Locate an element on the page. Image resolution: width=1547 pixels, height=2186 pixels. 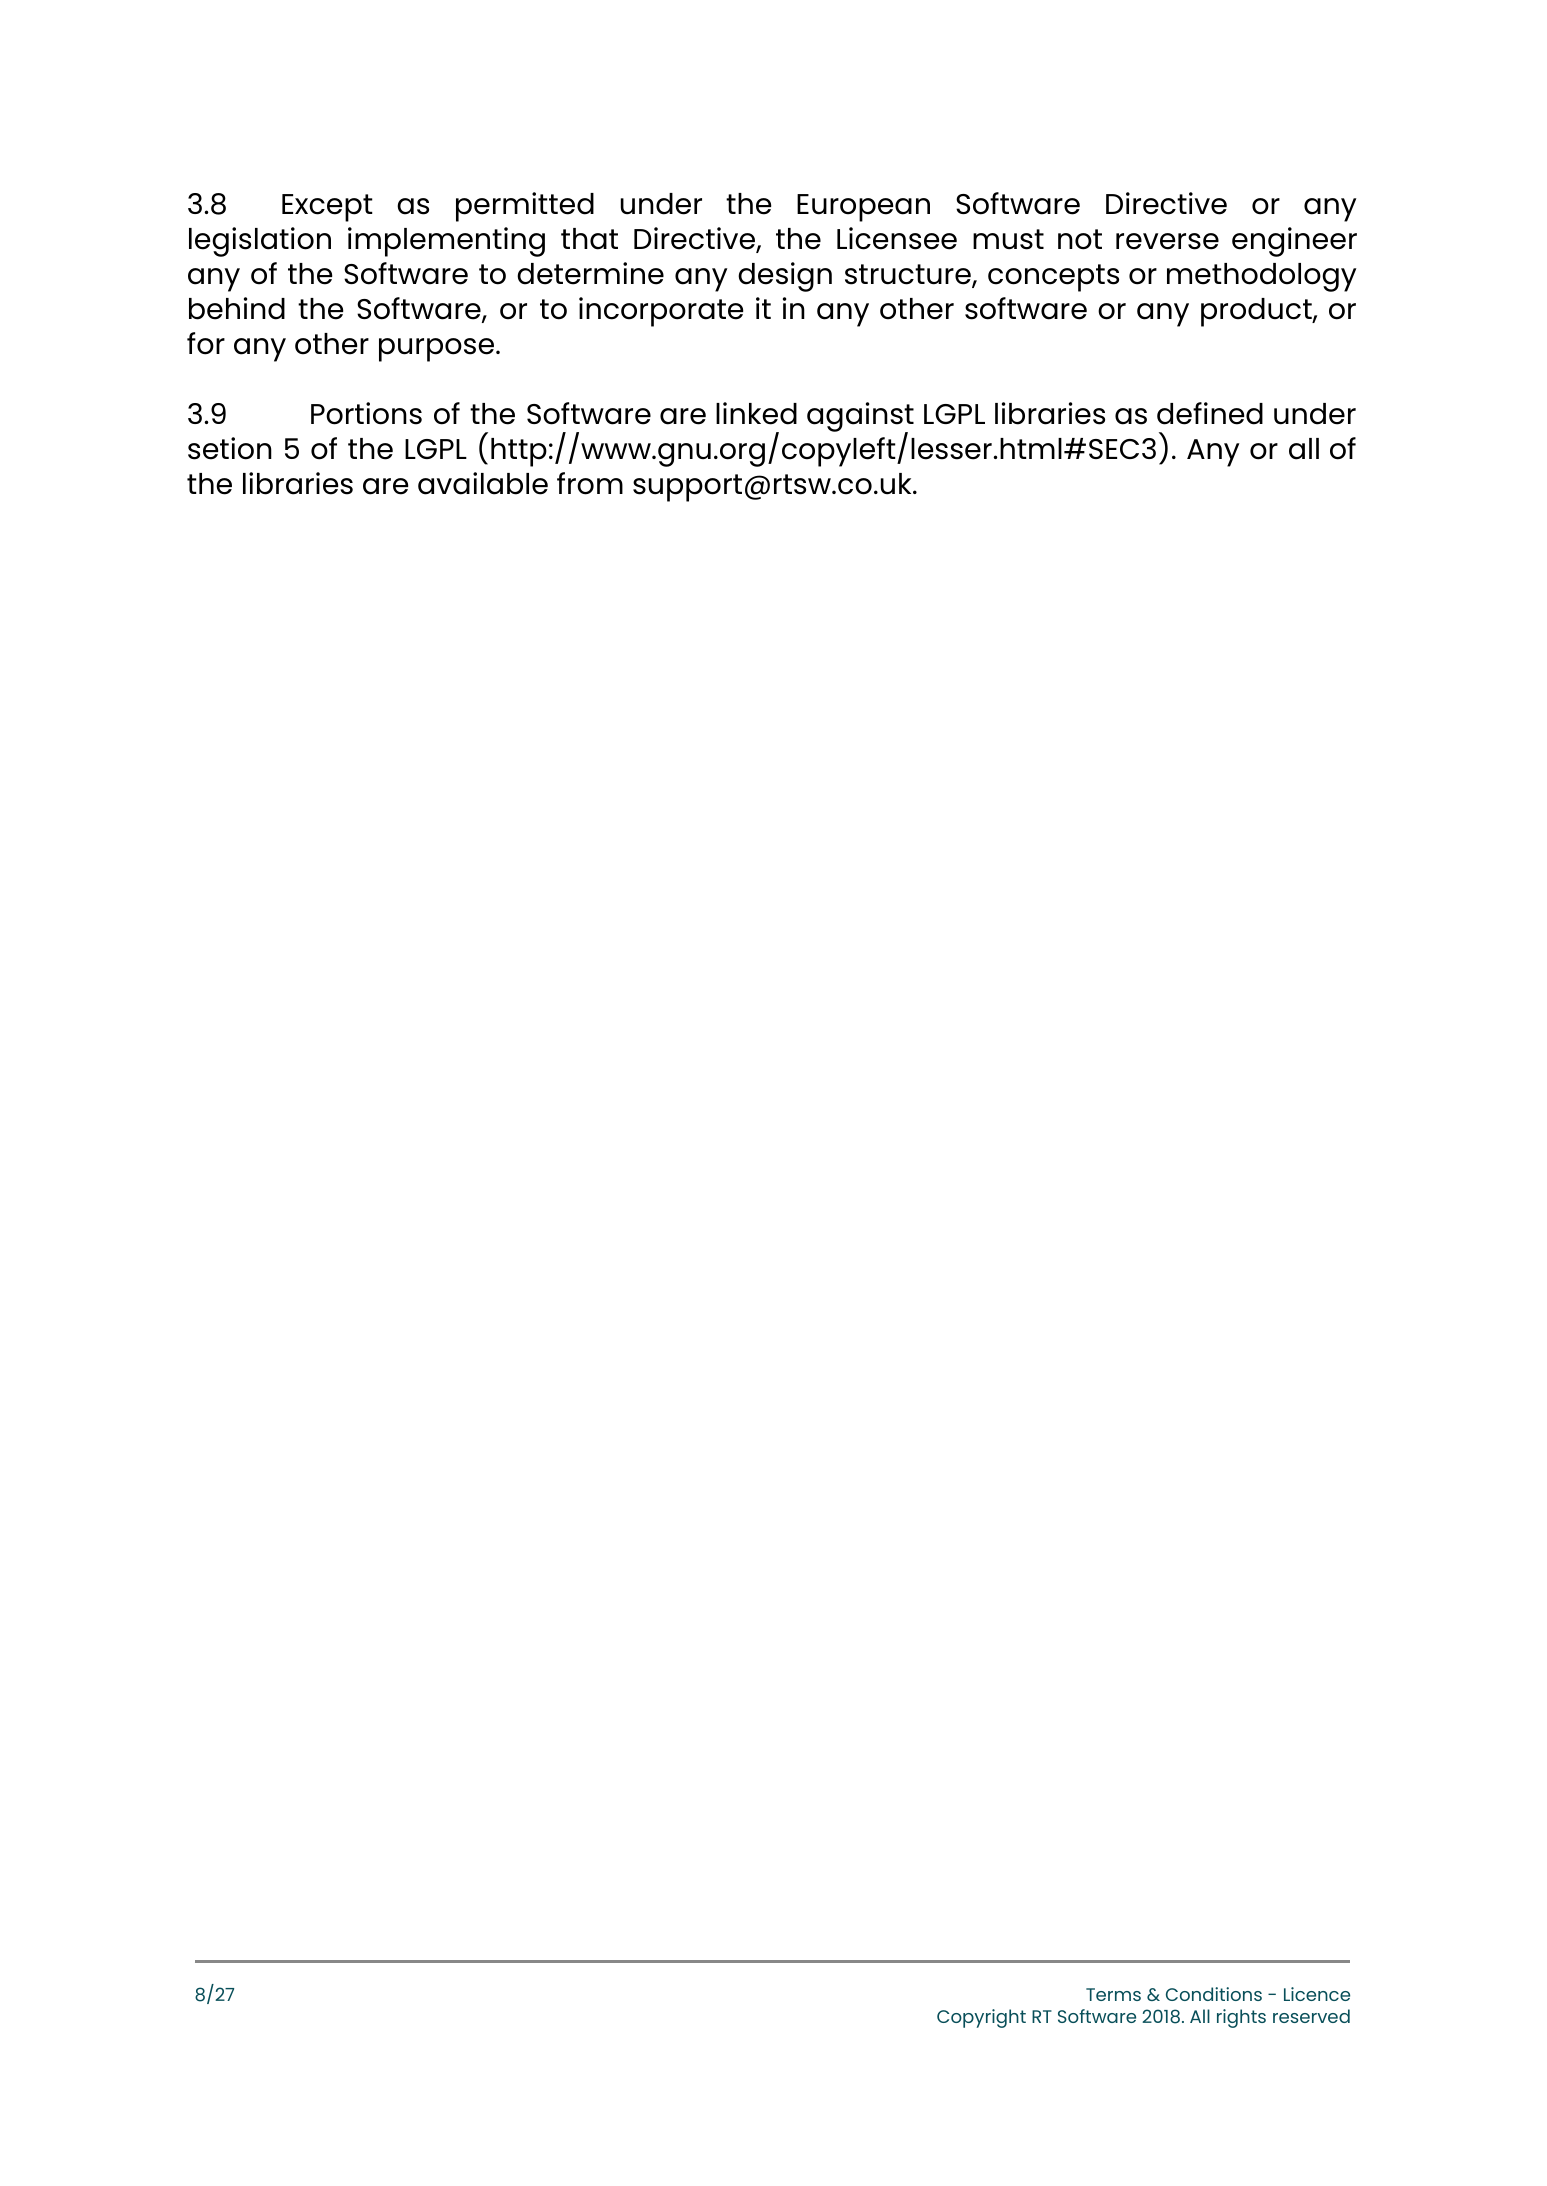
Licence is located at coordinates (1317, 1994).
